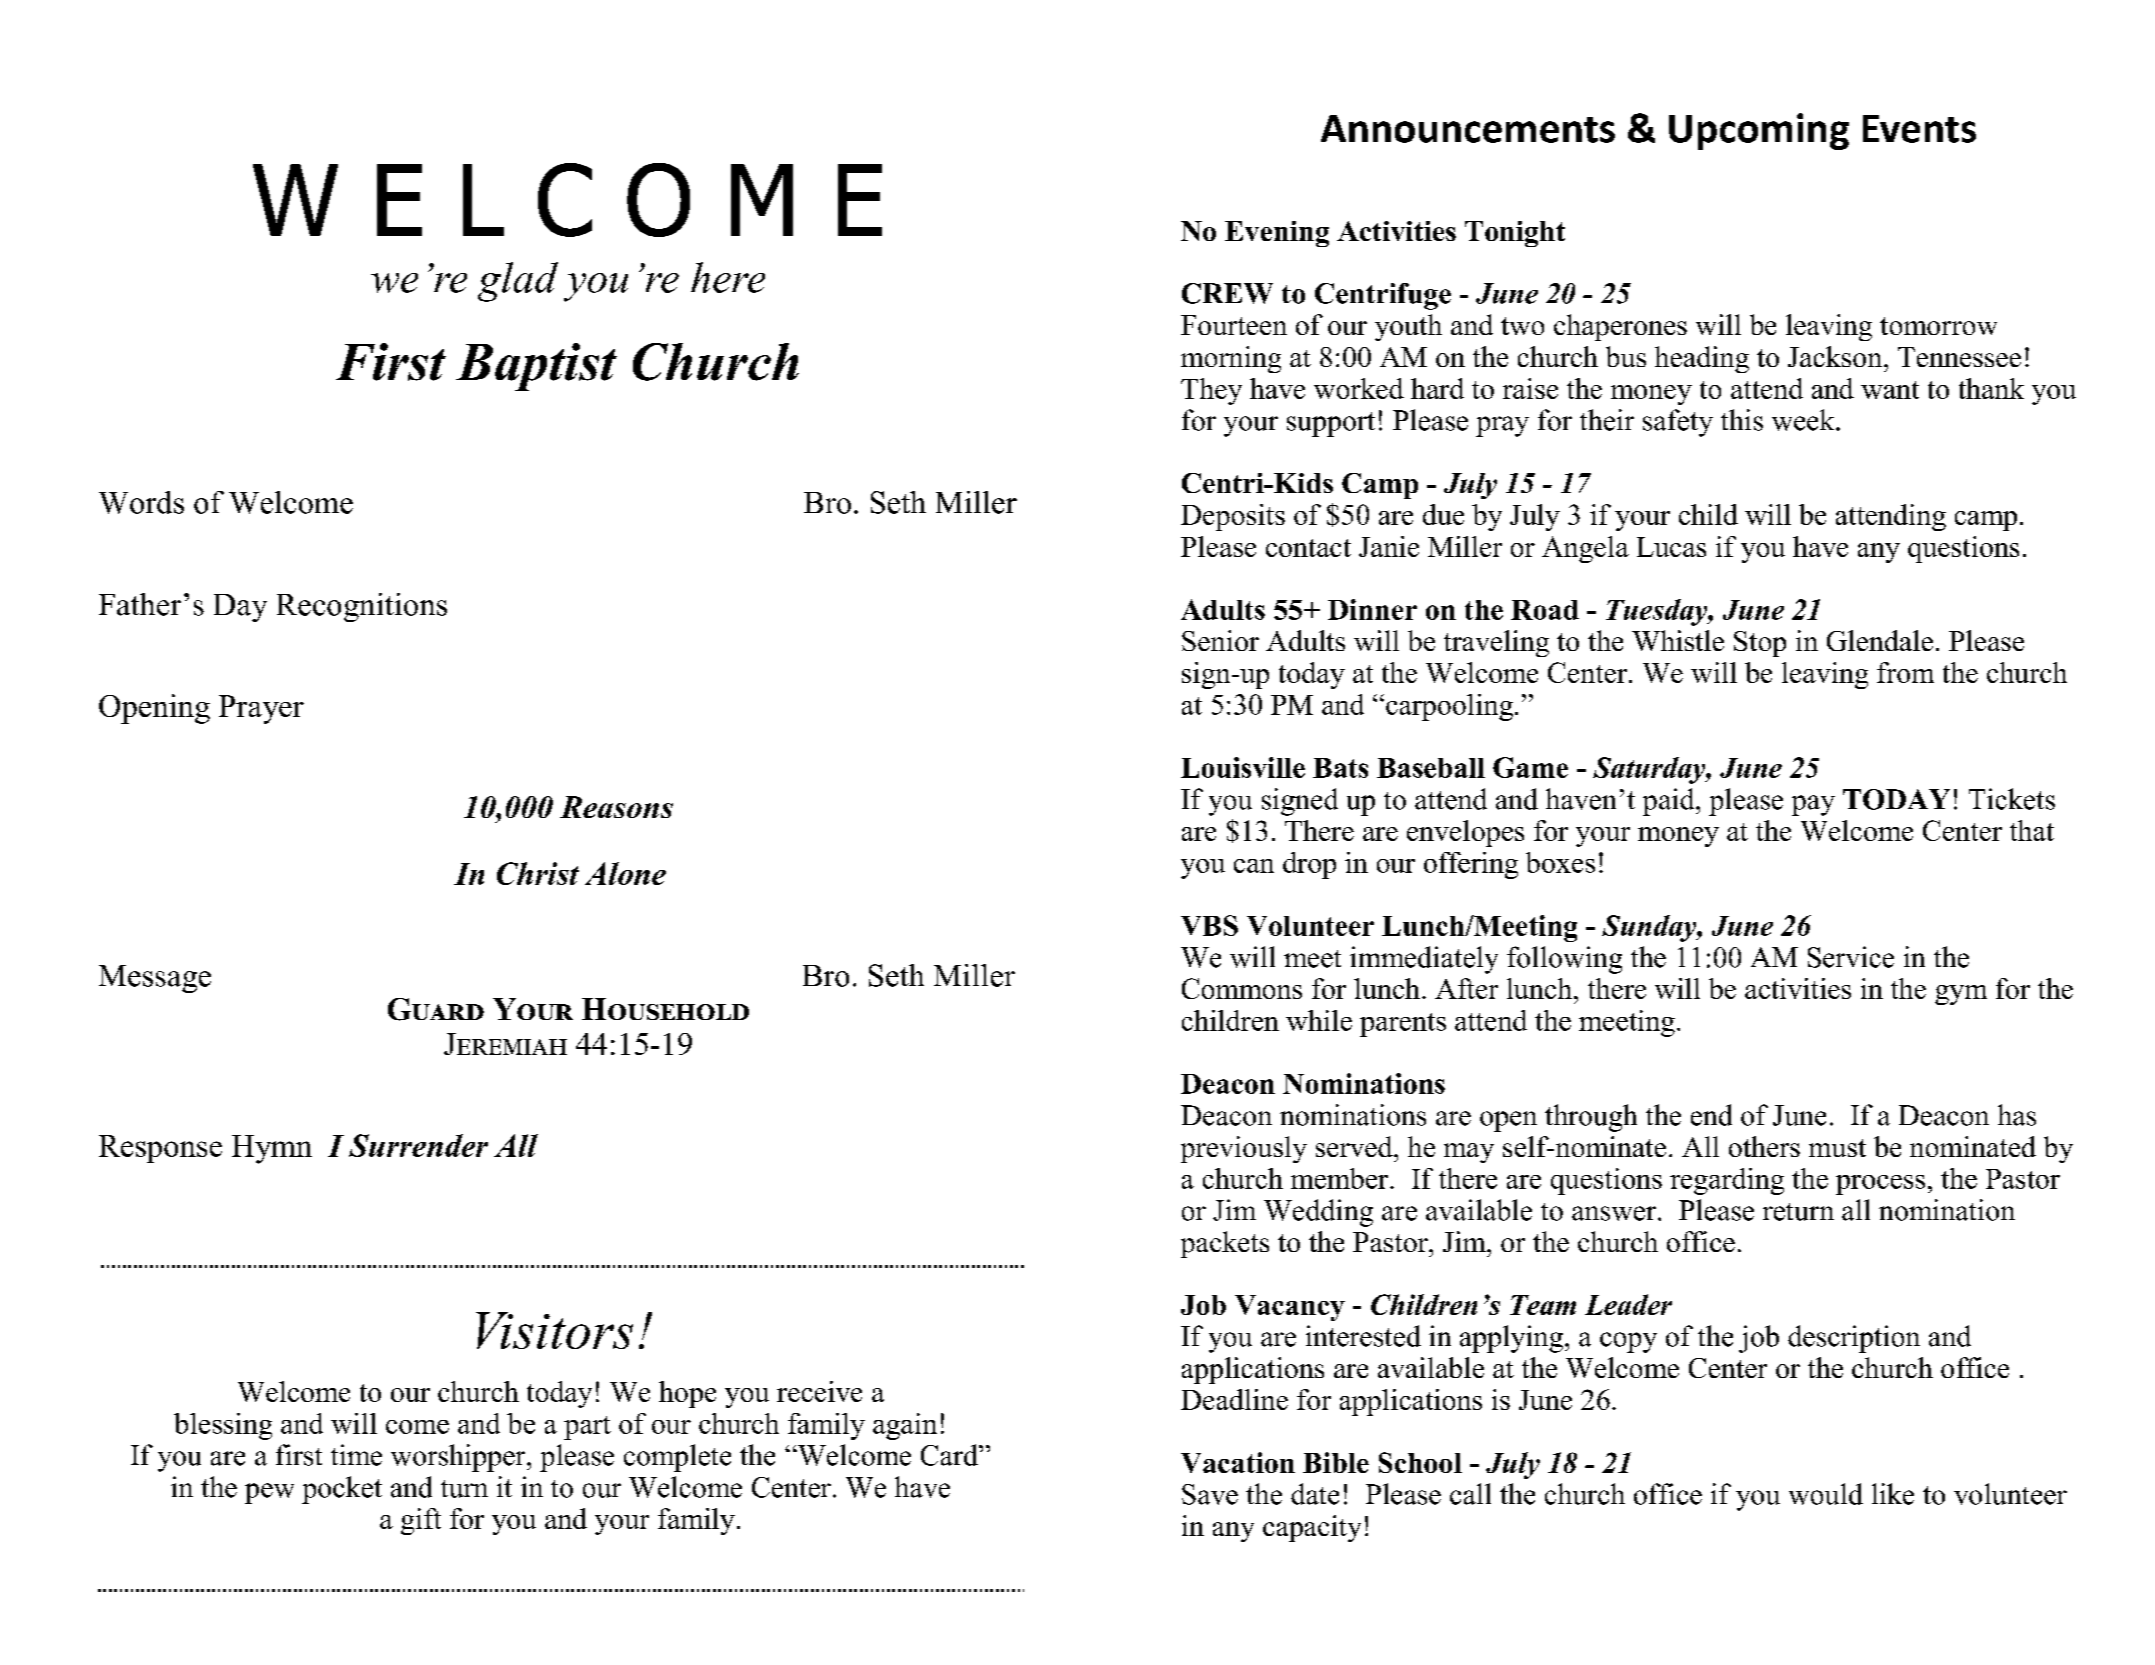  I want to click on would, so click(1826, 1494).
